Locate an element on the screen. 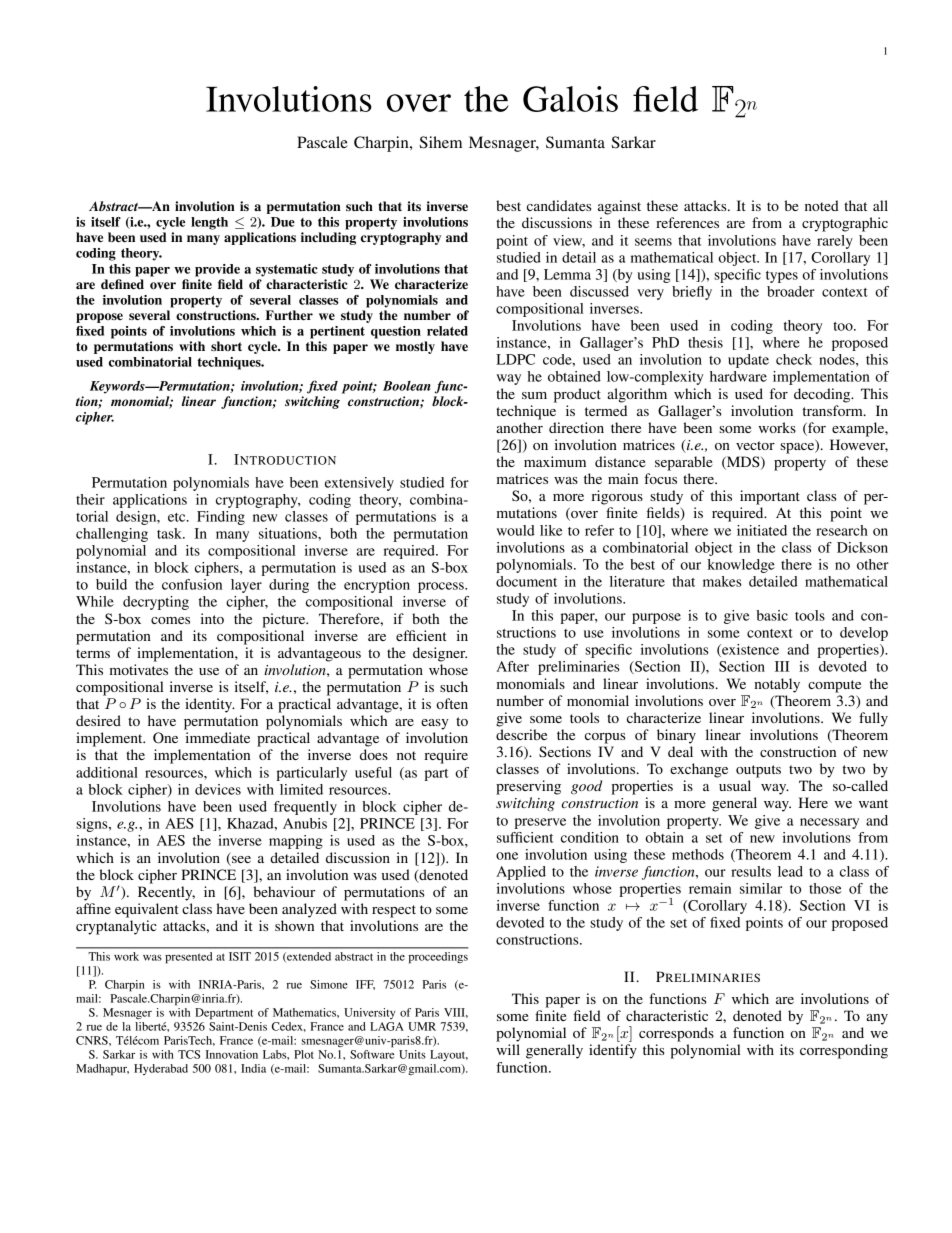  outputs is located at coordinates (758, 771).
